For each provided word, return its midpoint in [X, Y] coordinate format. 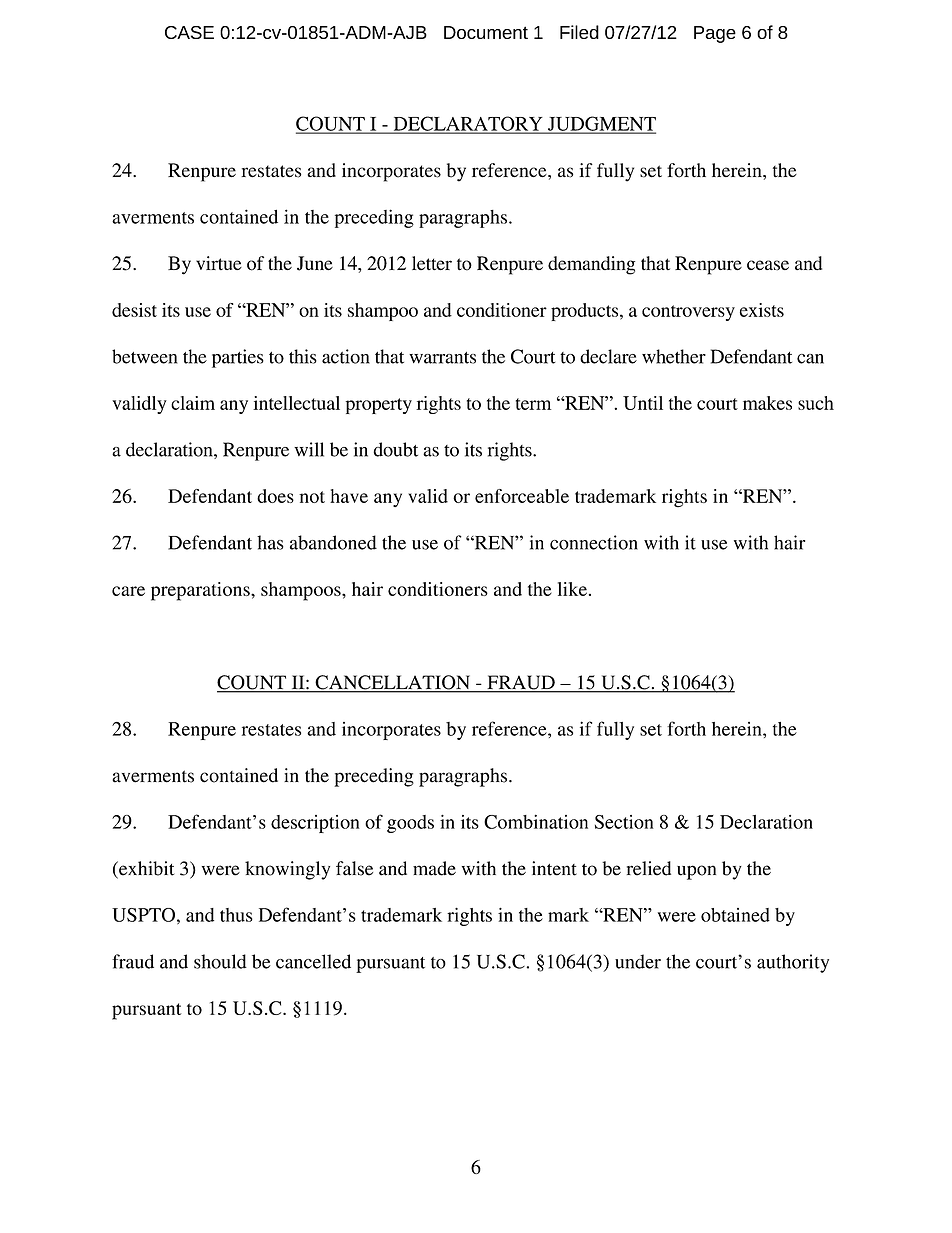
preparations [201, 591]
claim [193, 403]
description [315, 824]
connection [594, 542]
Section [624, 822]
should [220, 961]
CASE [189, 32]
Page [715, 34]
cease [768, 265]
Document [486, 32]
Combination [536, 821]
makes [767, 403]
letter [432, 263]
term [533, 404]
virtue [219, 263]
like [572, 589]
